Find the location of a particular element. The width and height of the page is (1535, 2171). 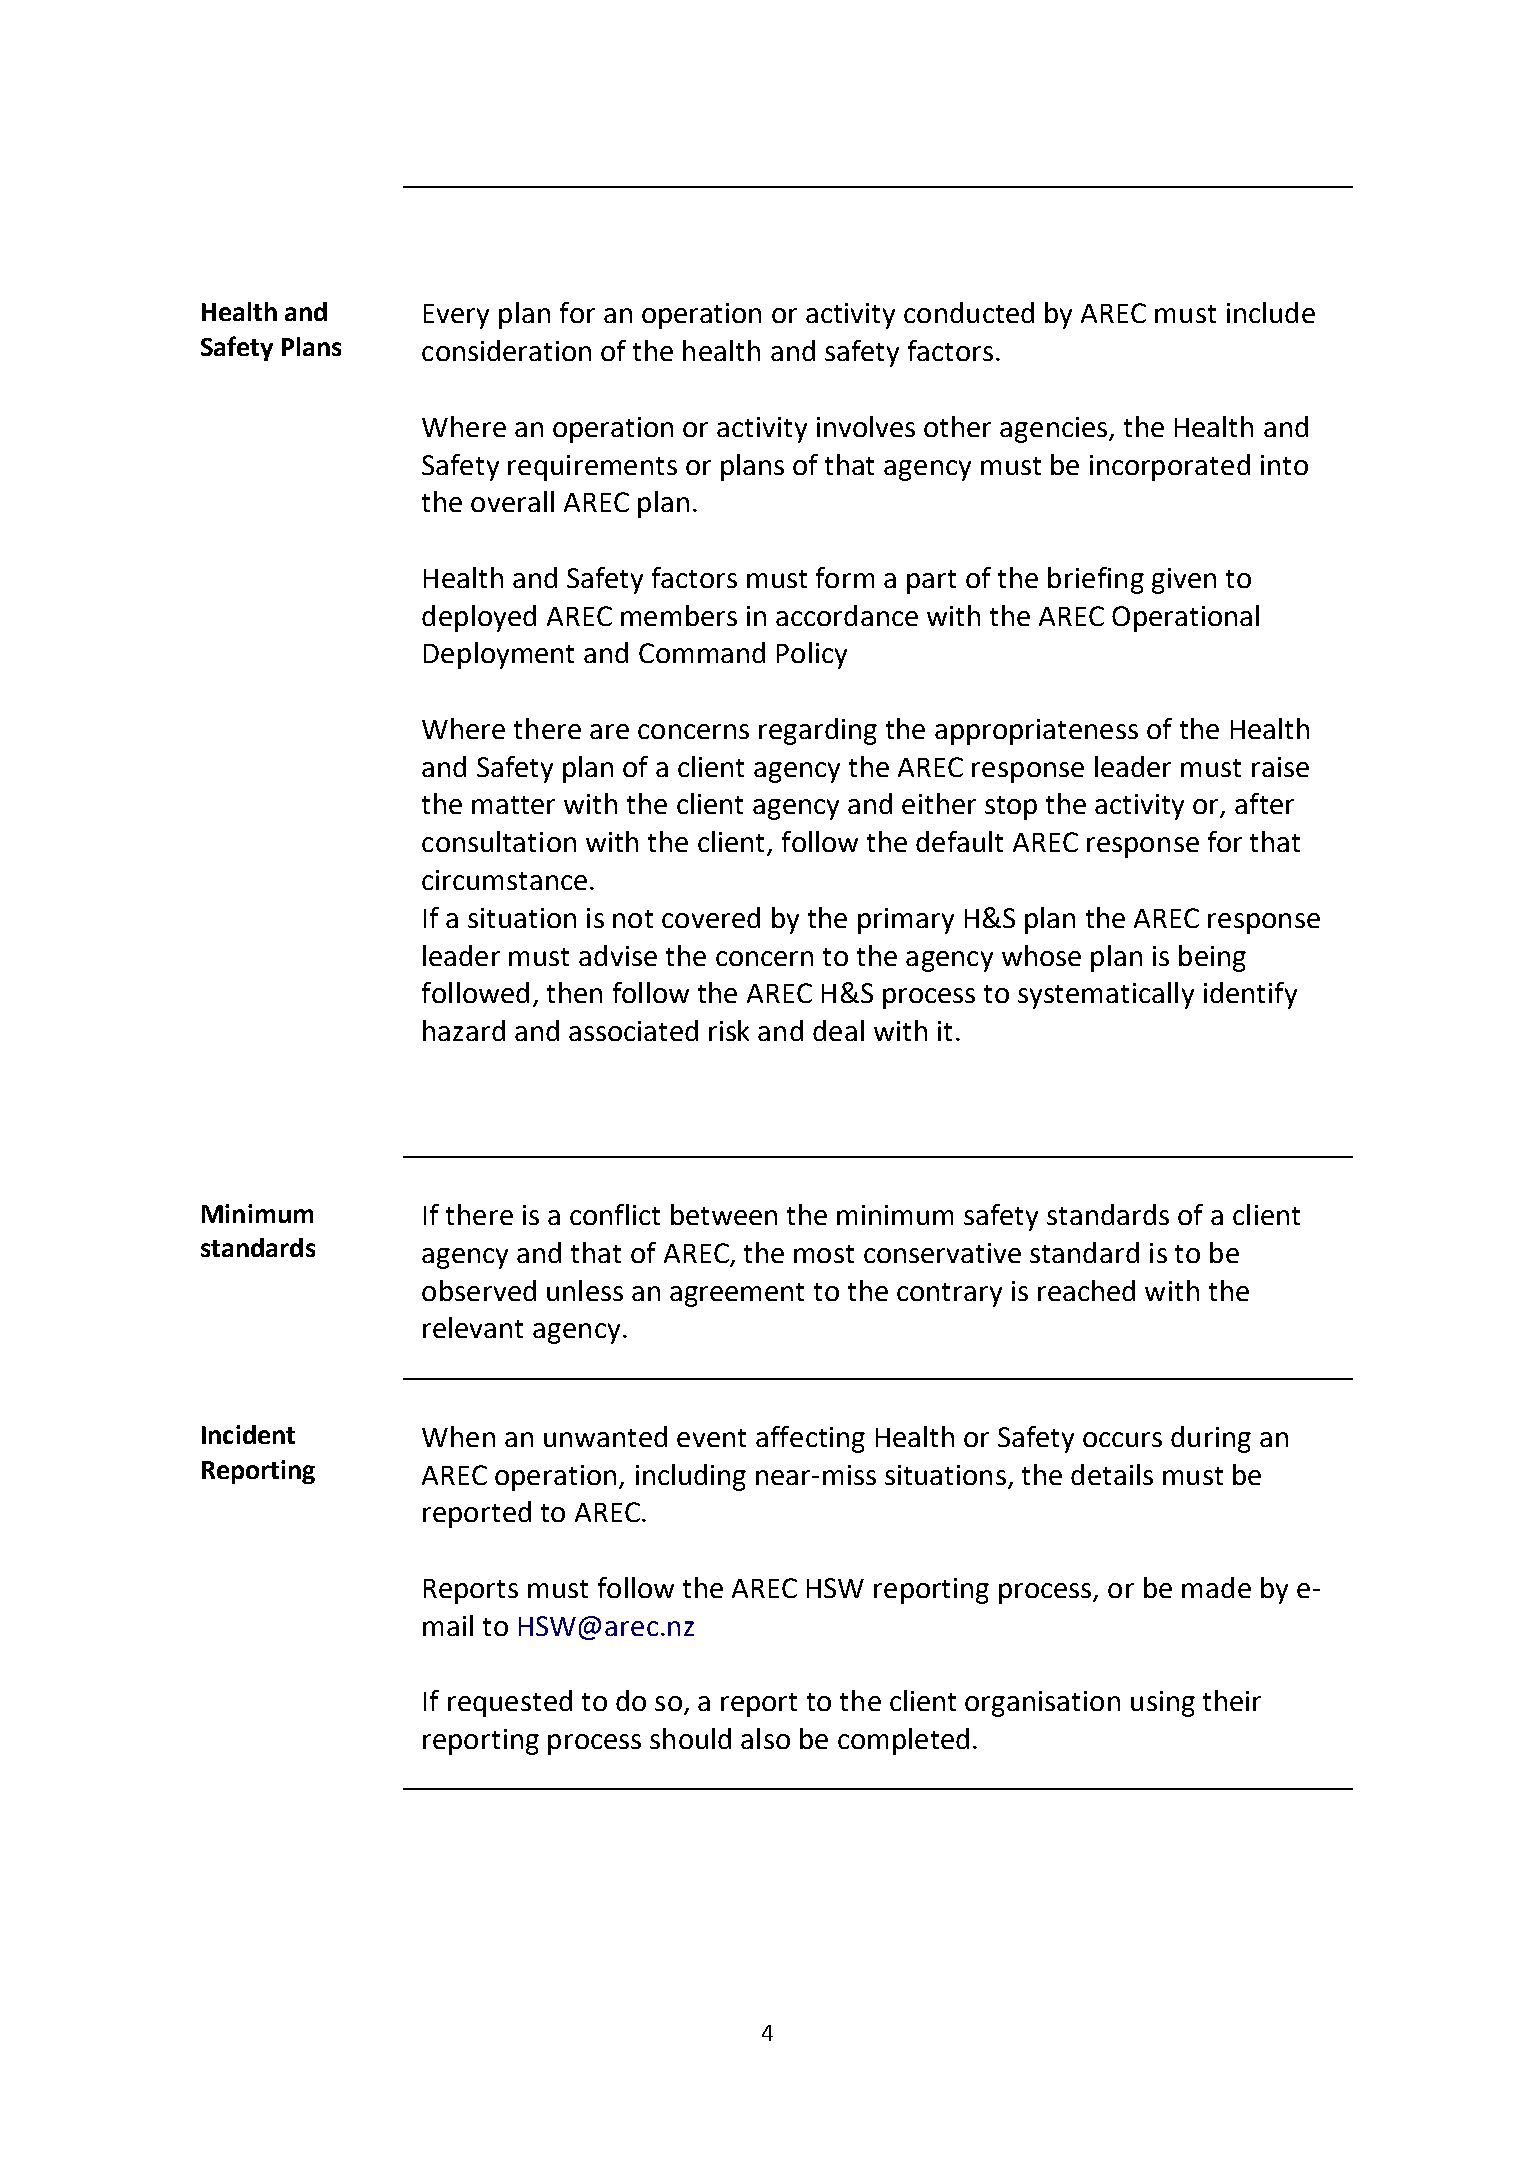

also is located at coordinates (765, 1738).
